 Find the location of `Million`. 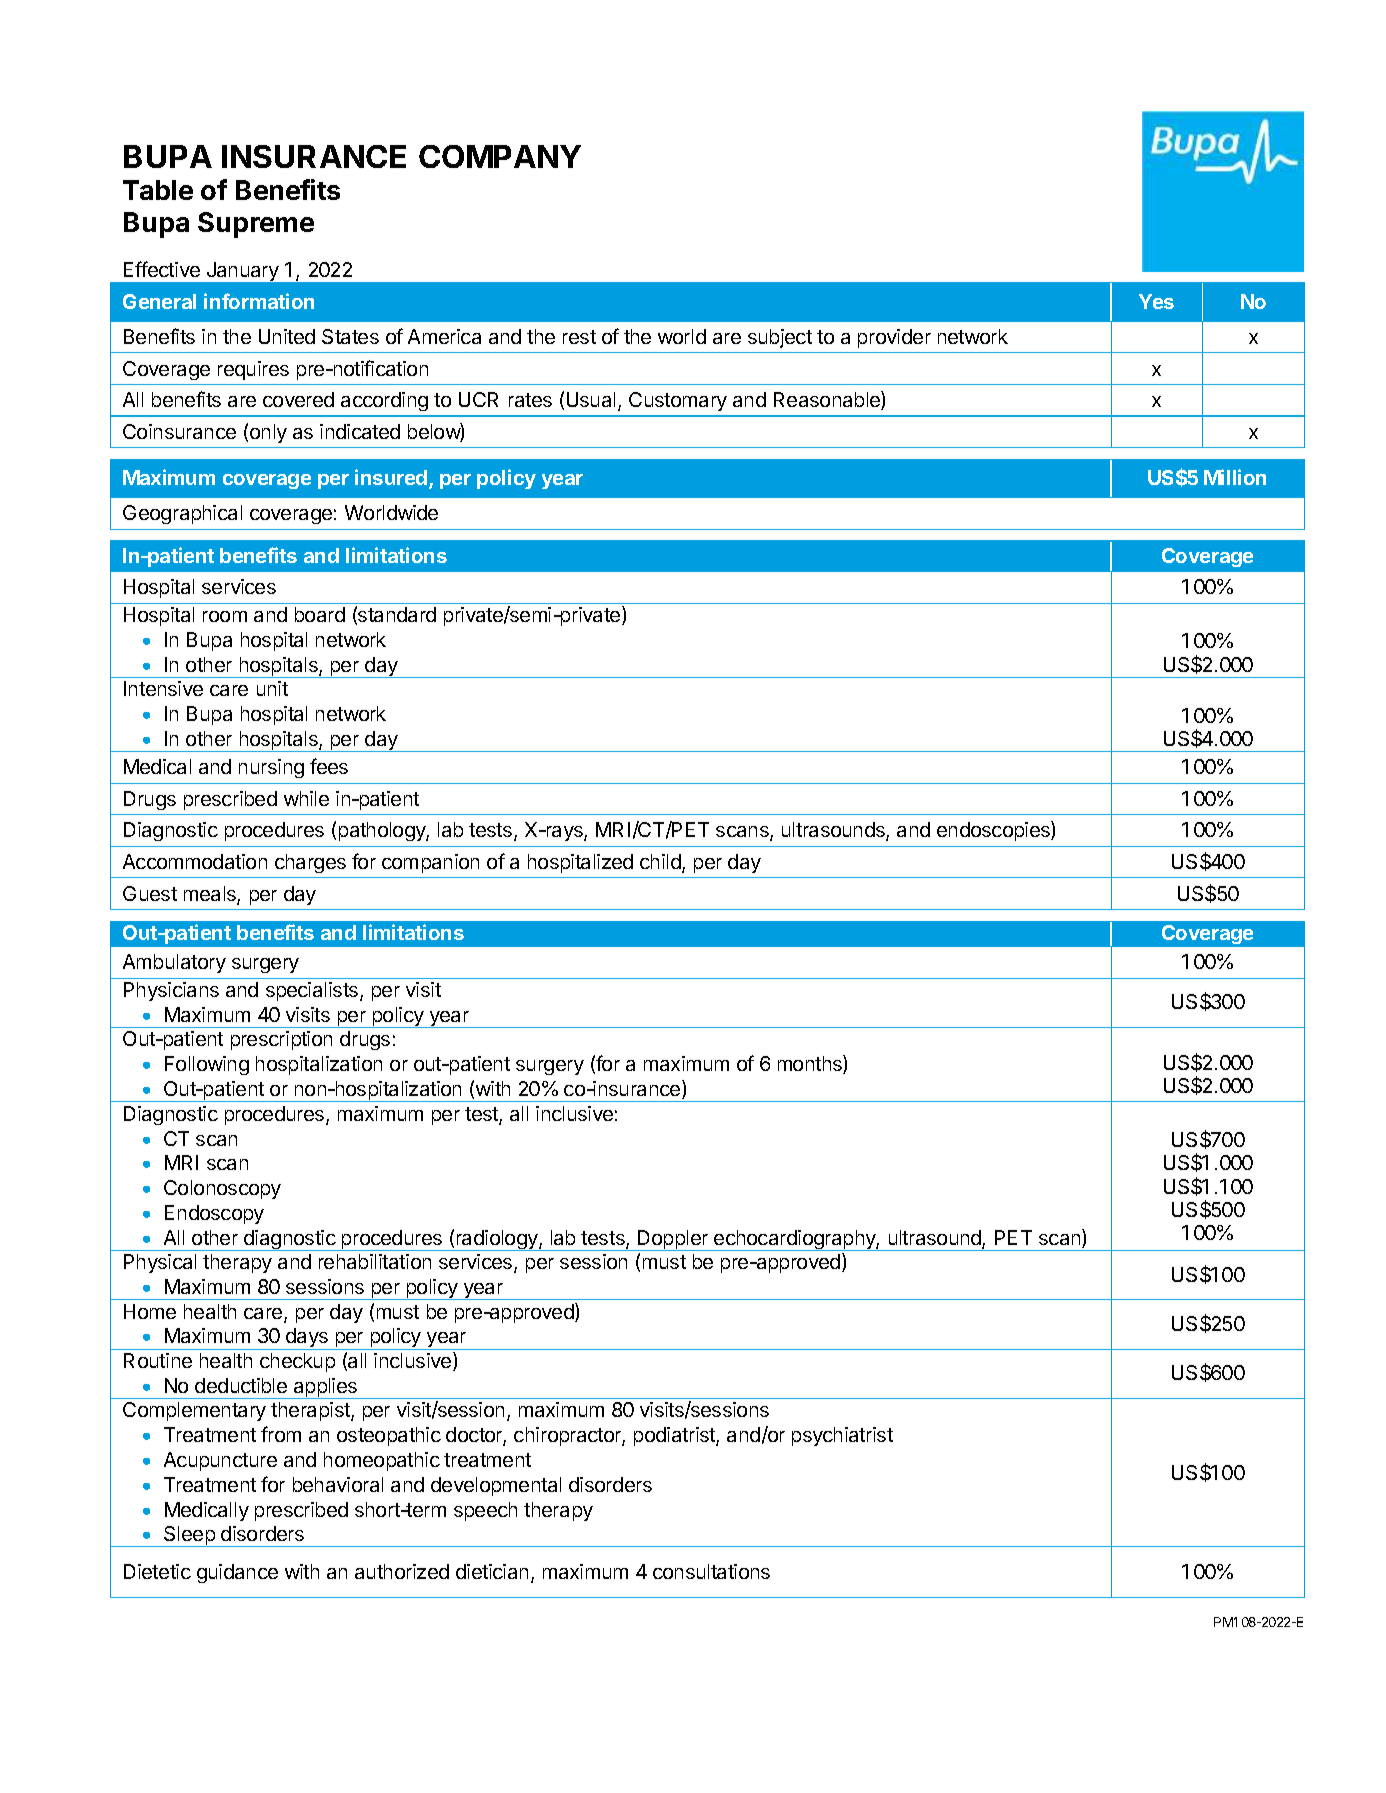

Million is located at coordinates (1235, 477).
